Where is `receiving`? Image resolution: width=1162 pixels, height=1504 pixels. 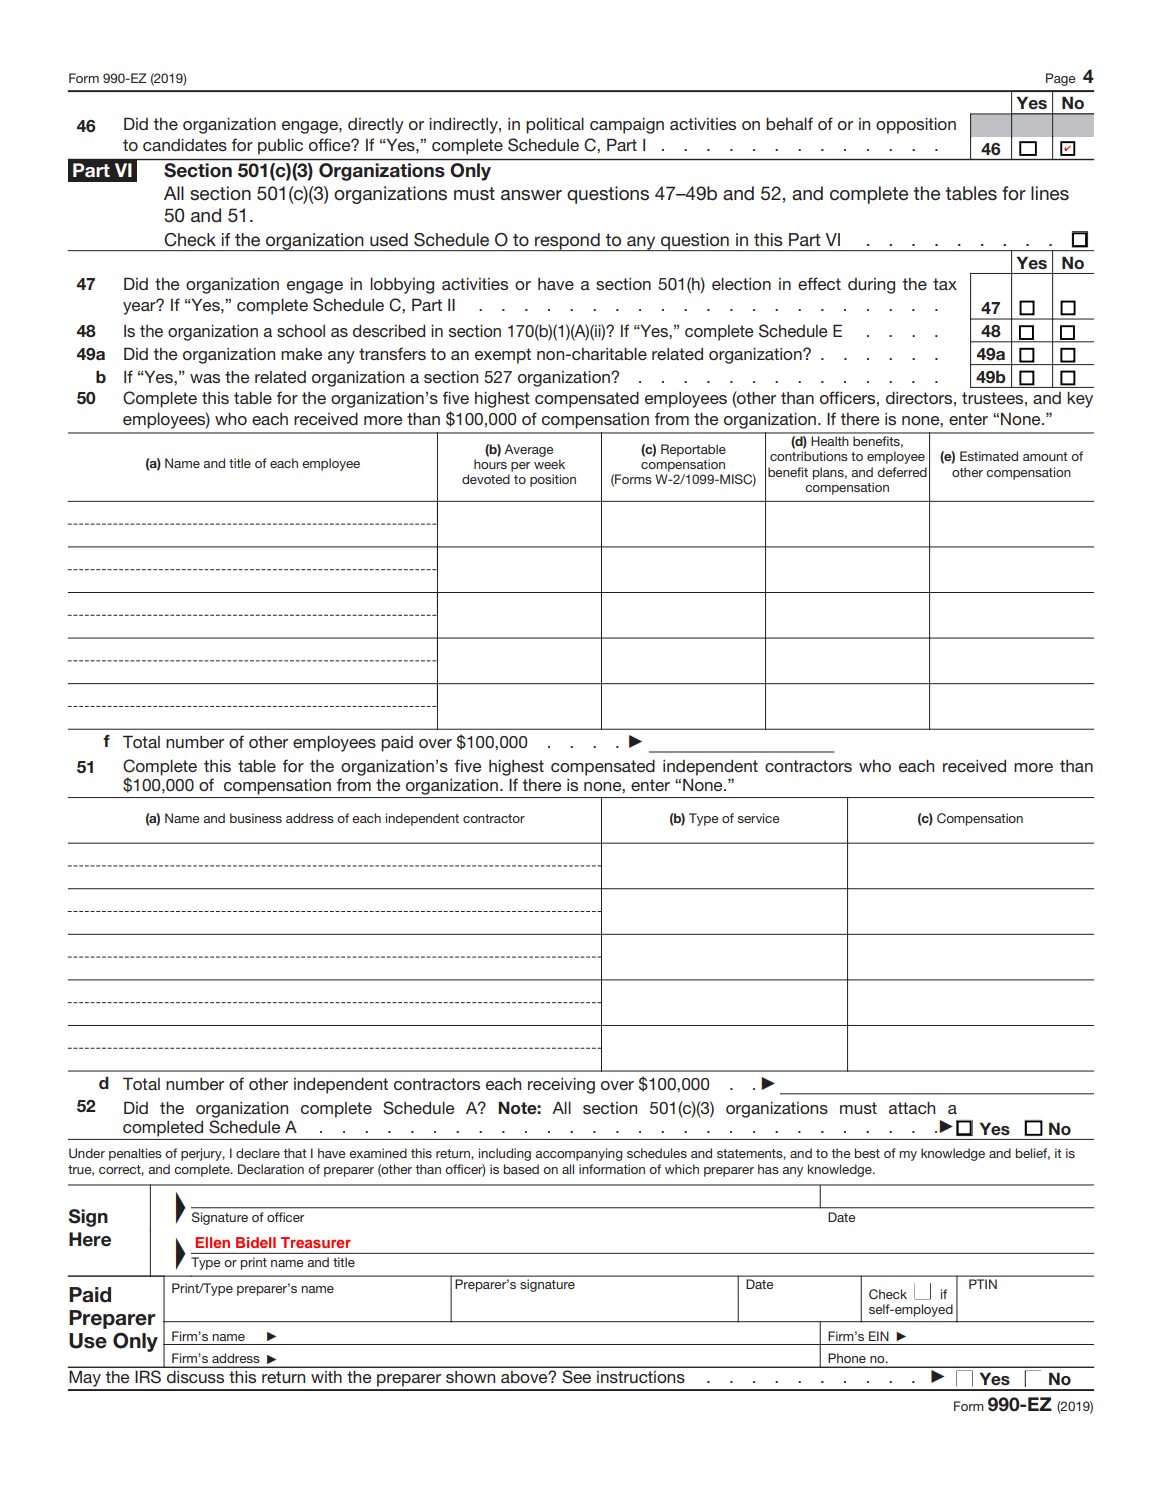
receiving is located at coordinates (561, 1086).
